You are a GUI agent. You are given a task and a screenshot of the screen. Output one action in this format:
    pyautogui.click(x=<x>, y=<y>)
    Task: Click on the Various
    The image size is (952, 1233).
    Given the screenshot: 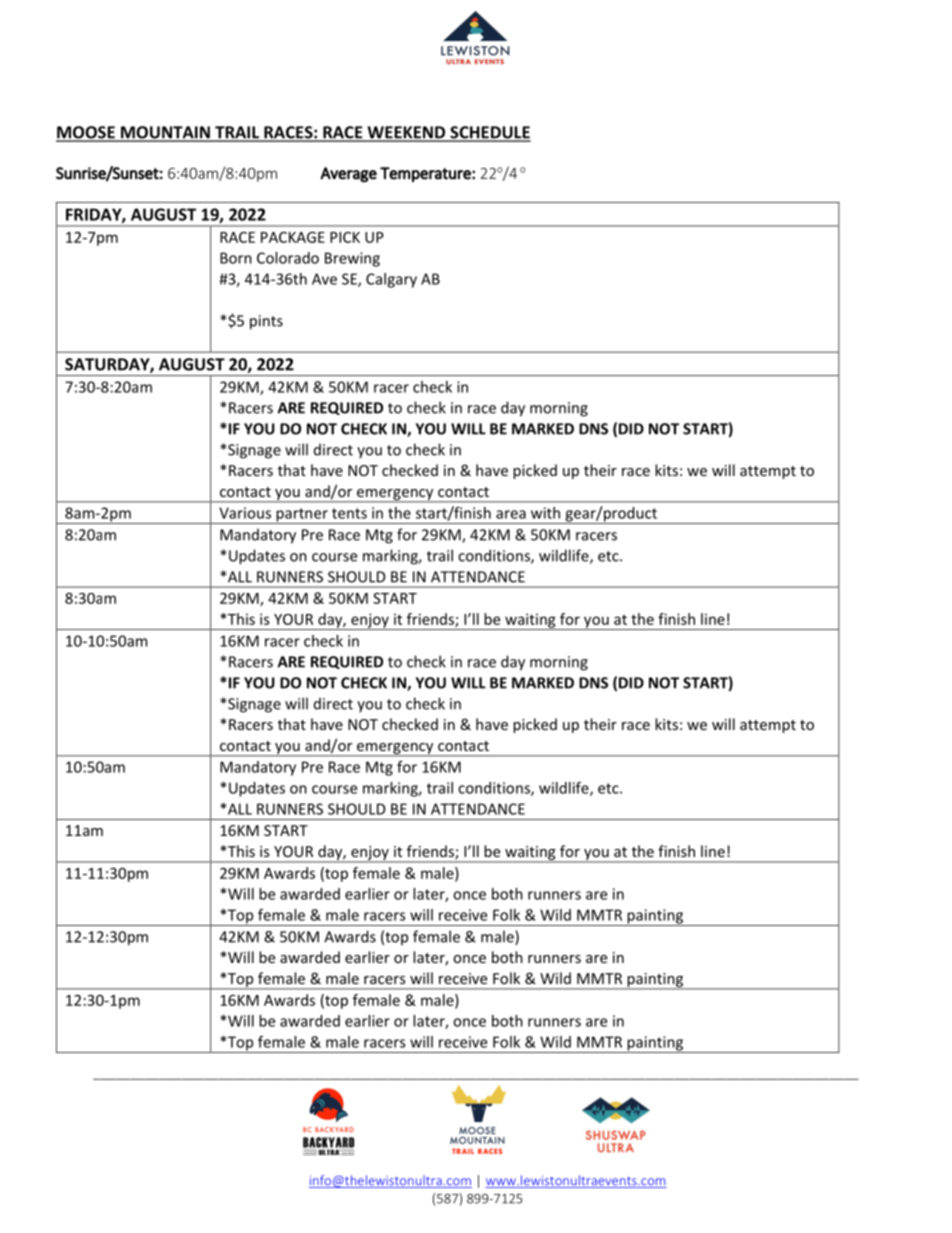 What is the action you would take?
    pyautogui.click(x=245, y=513)
